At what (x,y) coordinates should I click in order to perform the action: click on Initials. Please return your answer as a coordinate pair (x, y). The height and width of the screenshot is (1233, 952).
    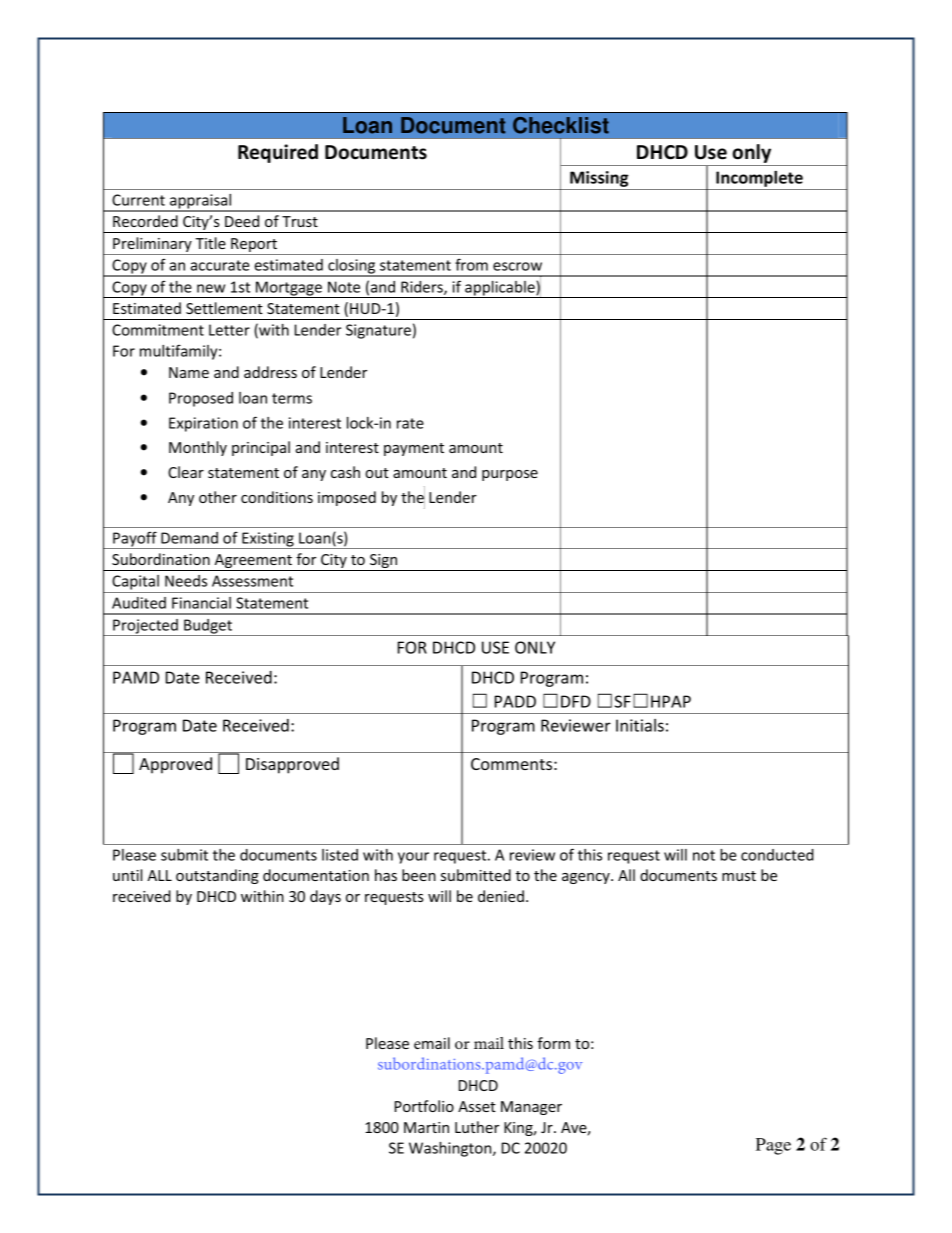
    Looking at the image, I should click on (640, 725).
